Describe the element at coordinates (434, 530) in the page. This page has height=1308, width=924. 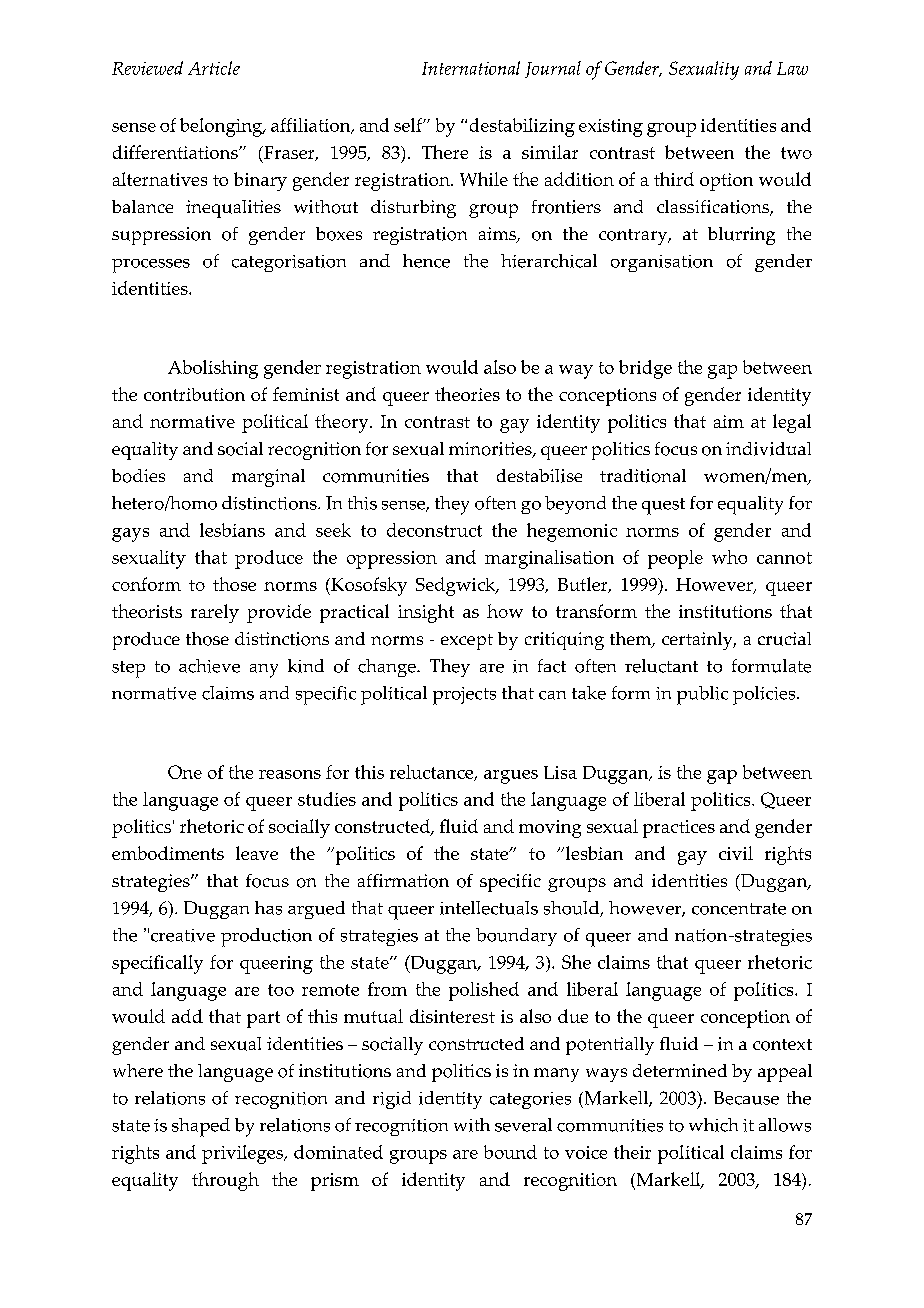
I see `deconstruct` at that location.
